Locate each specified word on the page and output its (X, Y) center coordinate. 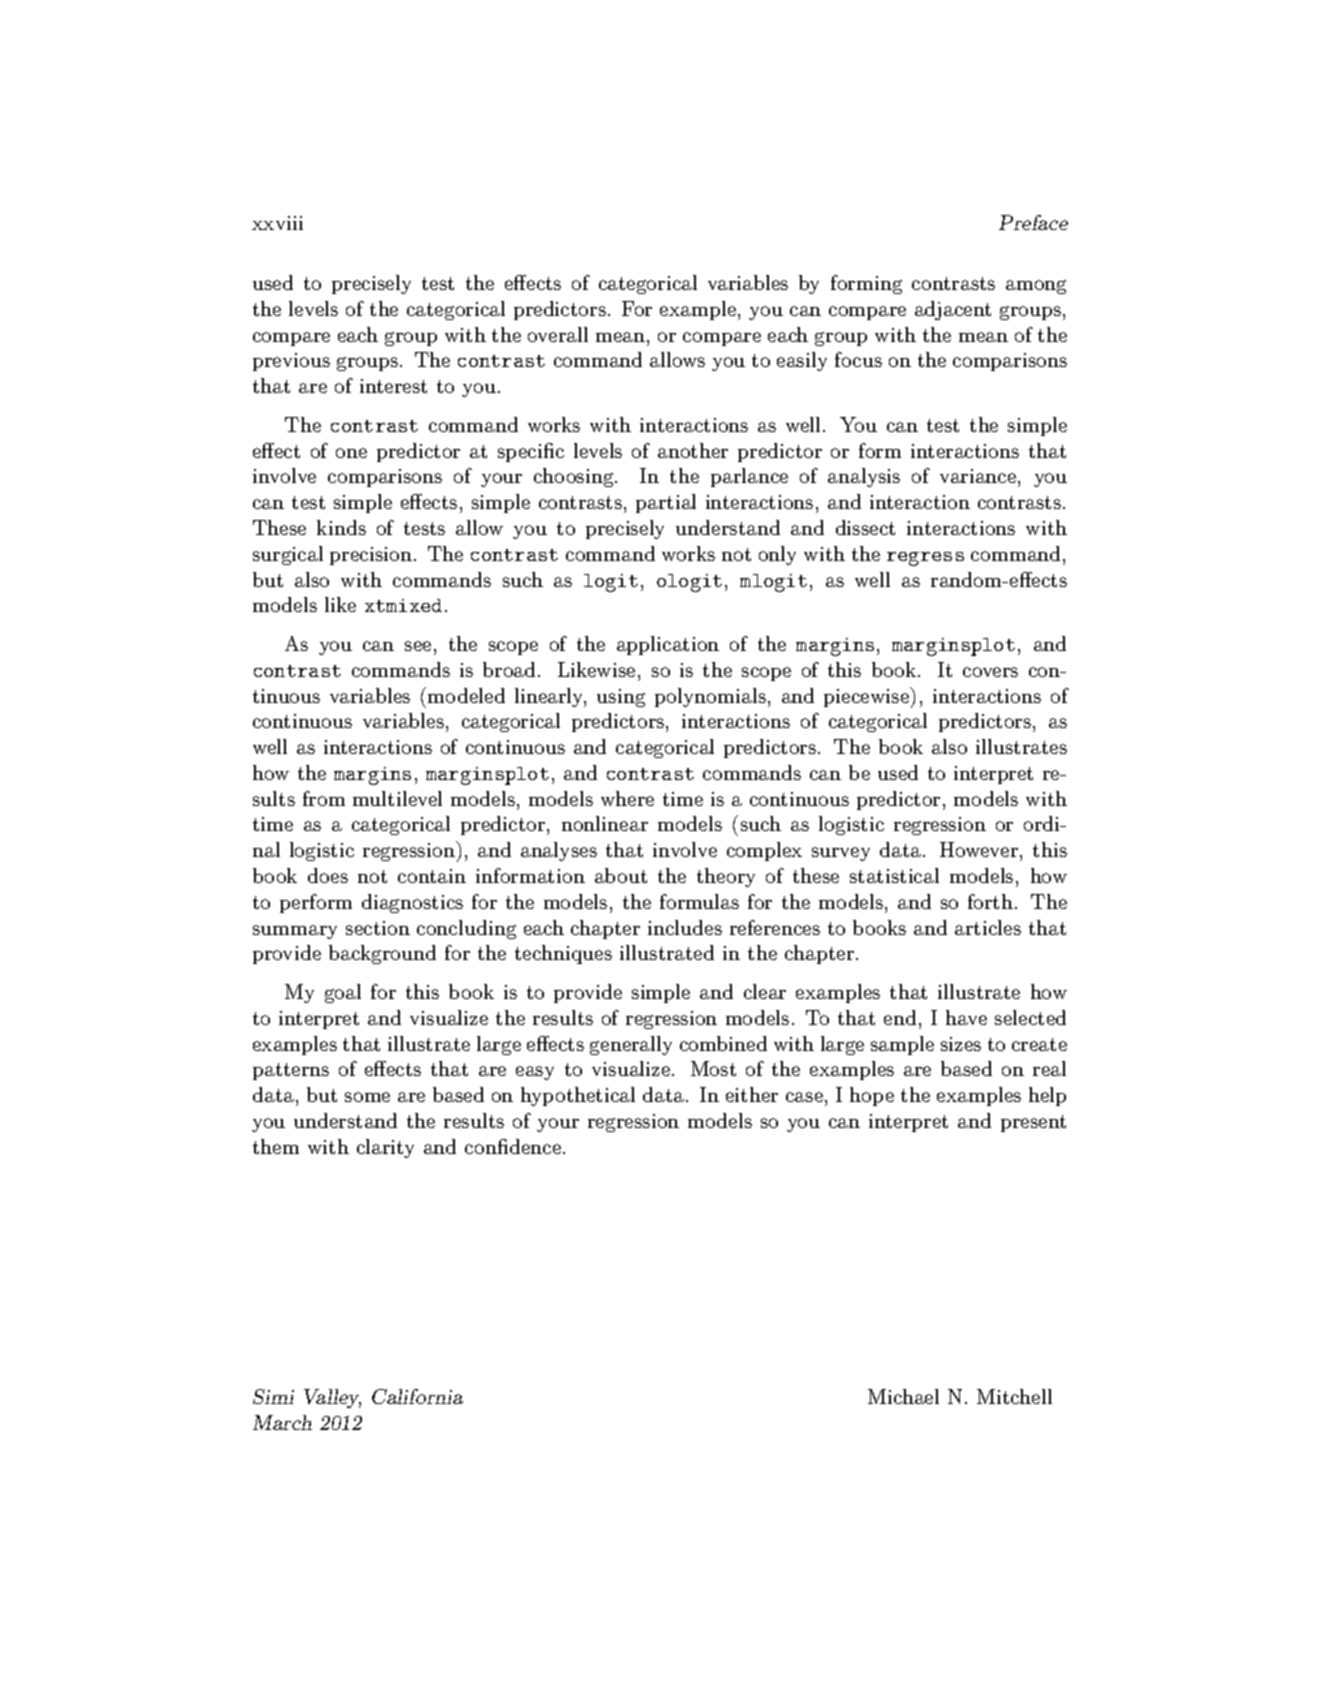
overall (558, 334)
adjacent (953, 310)
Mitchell (1014, 1396)
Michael (903, 1396)
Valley (332, 1398)
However (980, 849)
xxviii (277, 223)
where (627, 798)
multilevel (397, 798)
